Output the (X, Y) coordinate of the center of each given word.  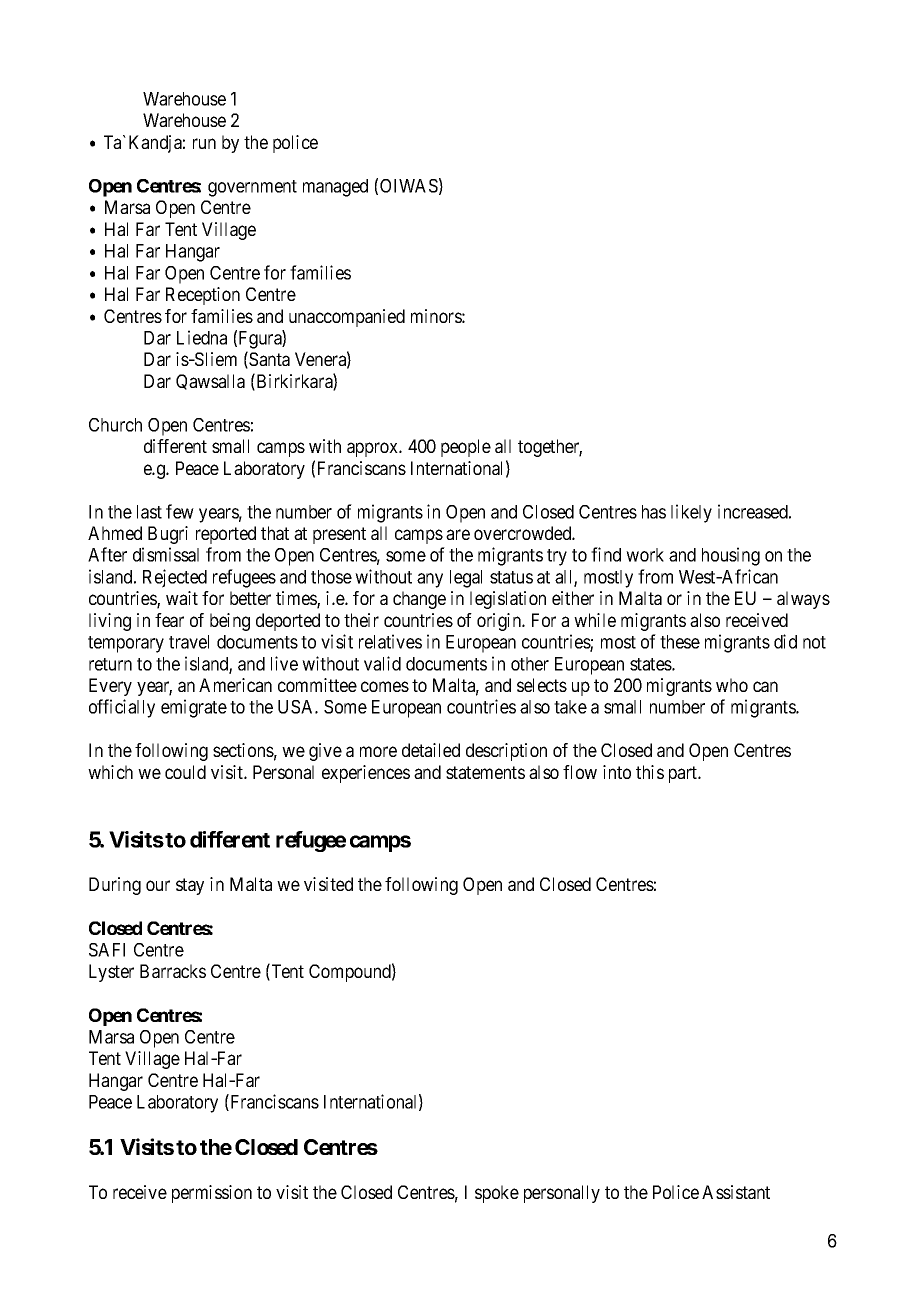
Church (115, 425)
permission (212, 1194)
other (530, 664)
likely (691, 513)
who (732, 685)
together (550, 448)
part (684, 774)
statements (485, 772)
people (466, 448)
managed (335, 188)
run (204, 143)
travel (189, 642)
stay (190, 886)
